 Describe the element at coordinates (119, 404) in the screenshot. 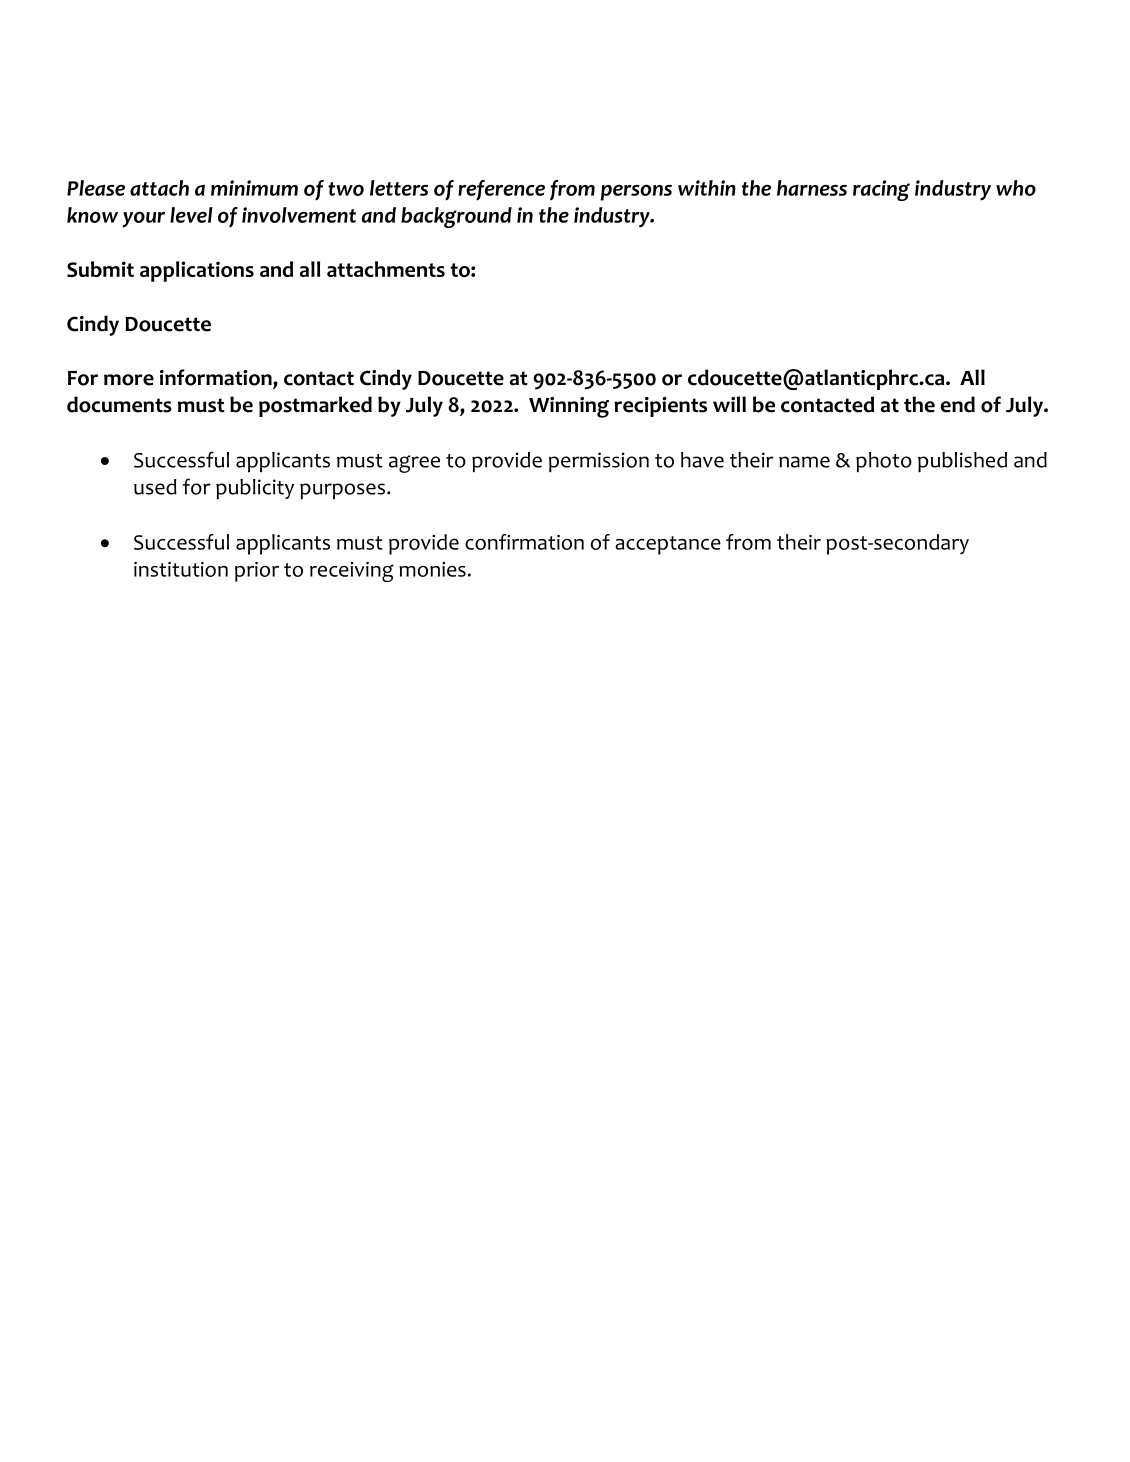

I see `documents` at that location.
